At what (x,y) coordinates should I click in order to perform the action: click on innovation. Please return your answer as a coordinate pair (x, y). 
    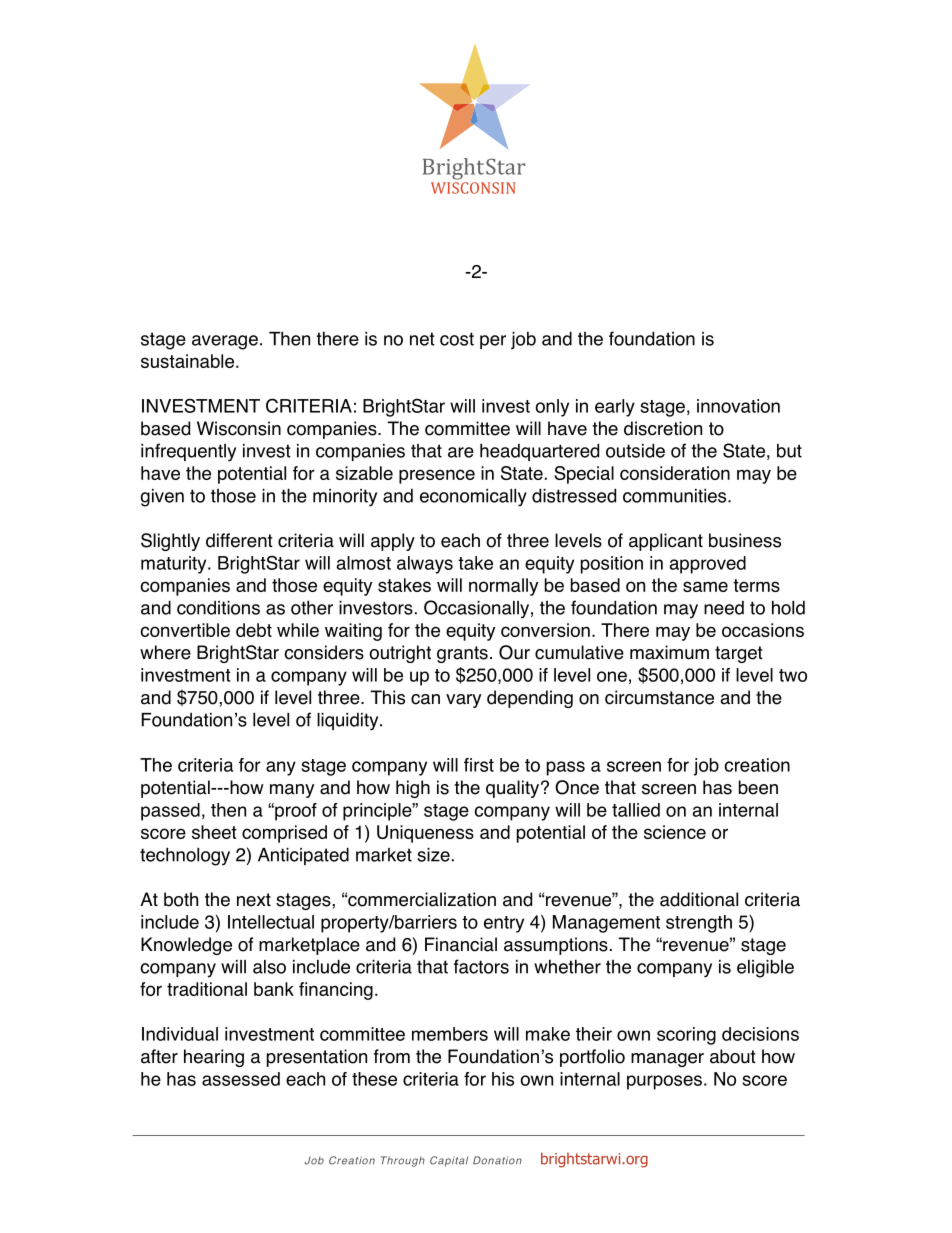
    Looking at the image, I should click on (738, 406).
